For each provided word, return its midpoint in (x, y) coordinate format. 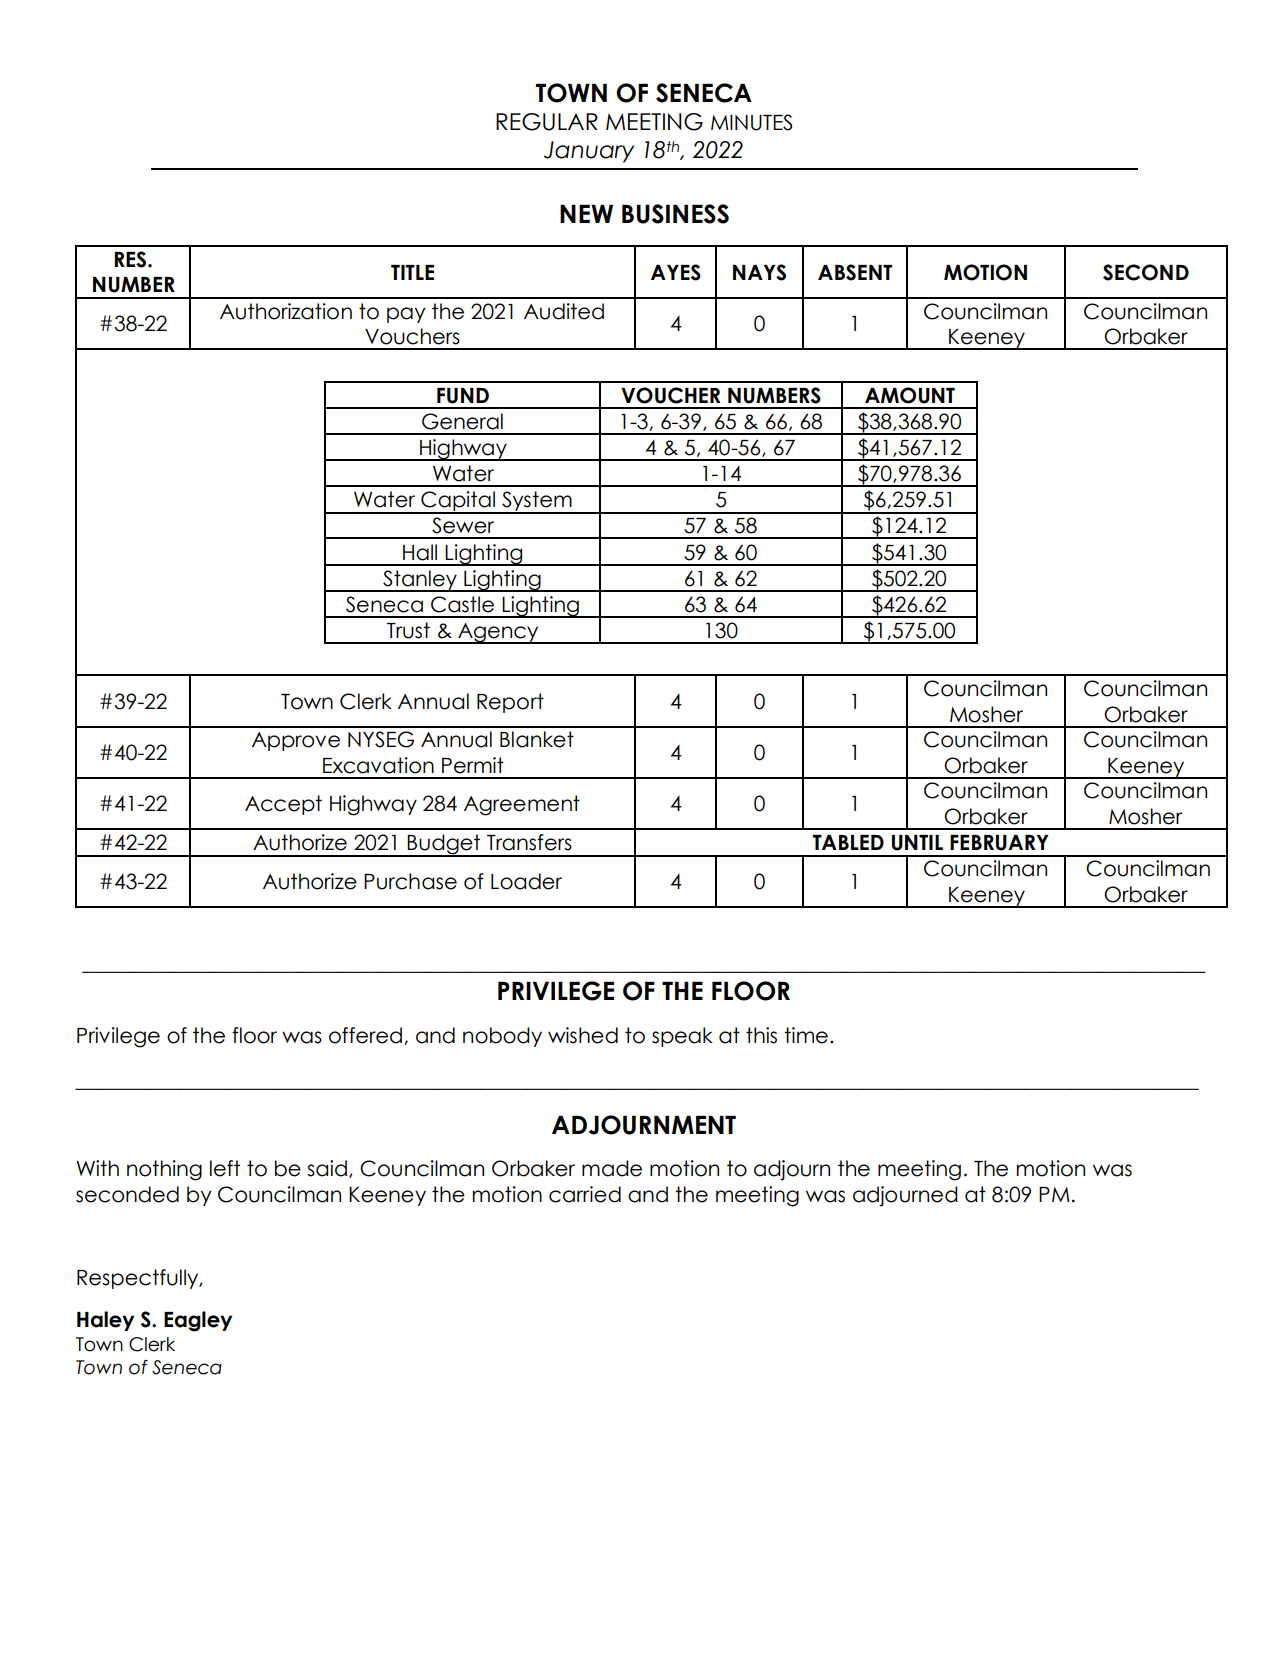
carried (585, 1194)
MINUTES (752, 122)
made (612, 1168)
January (589, 152)
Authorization (286, 311)
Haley (105, 1321)
